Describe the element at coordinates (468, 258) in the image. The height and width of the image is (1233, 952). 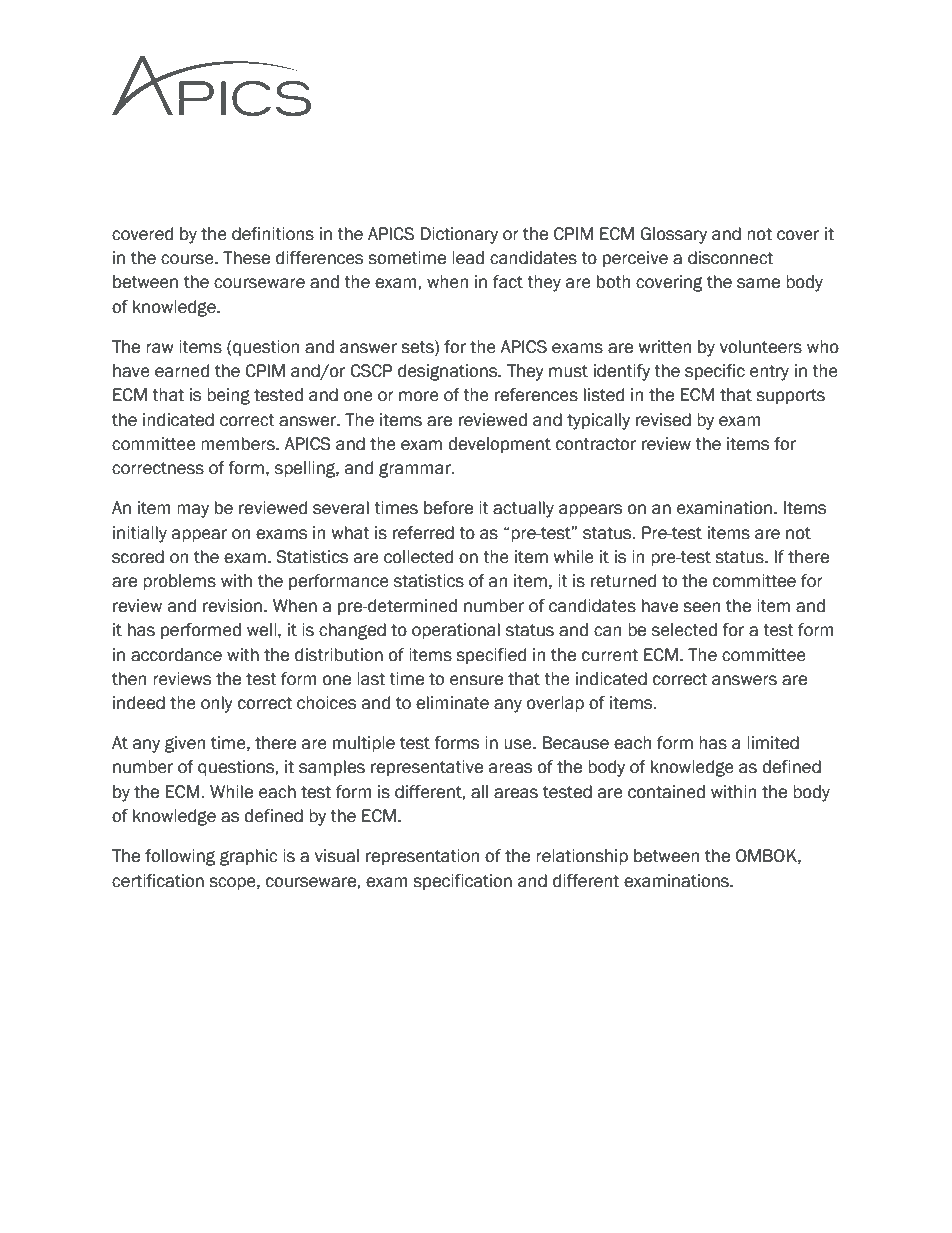
I see `lead` at that location.
